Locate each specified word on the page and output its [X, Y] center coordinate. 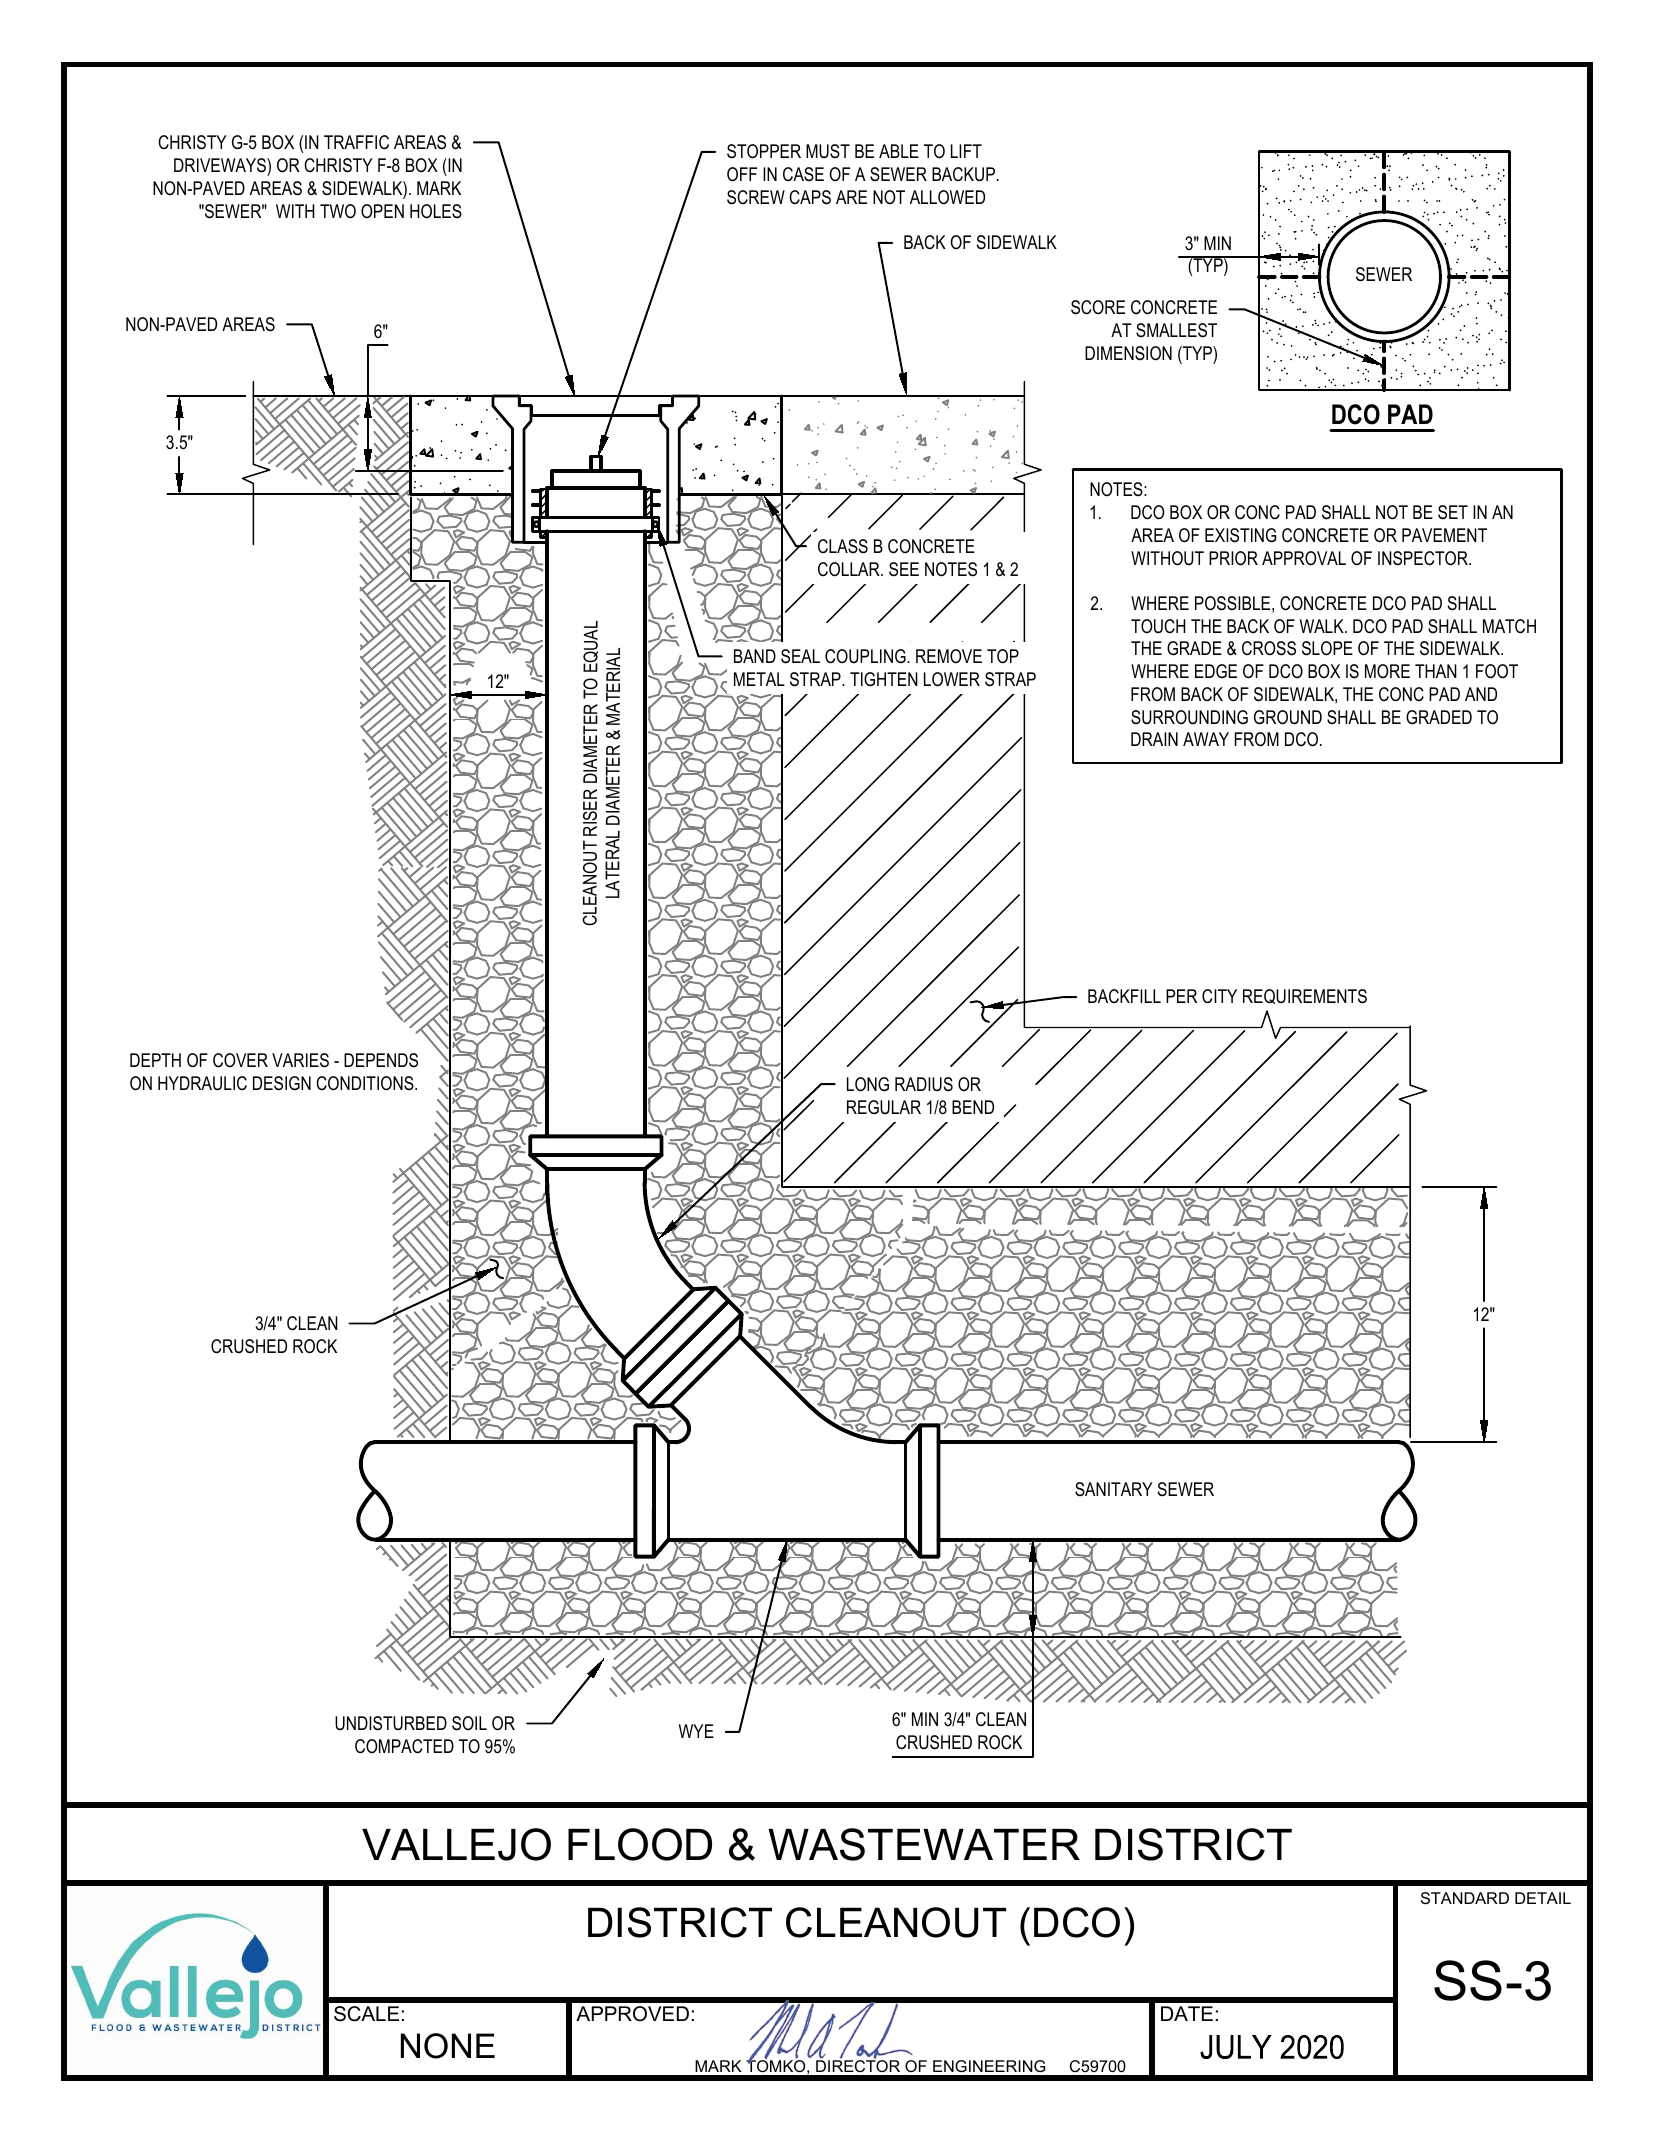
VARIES [300, 1060]
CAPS [810, 197]
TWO [338, 211]
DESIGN [282, 1083]
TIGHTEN [884, 679]
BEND [973, 1107]
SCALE [366, 2014]
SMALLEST [1176, 330]
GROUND [1288, 717]
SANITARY [1114, 1489]
